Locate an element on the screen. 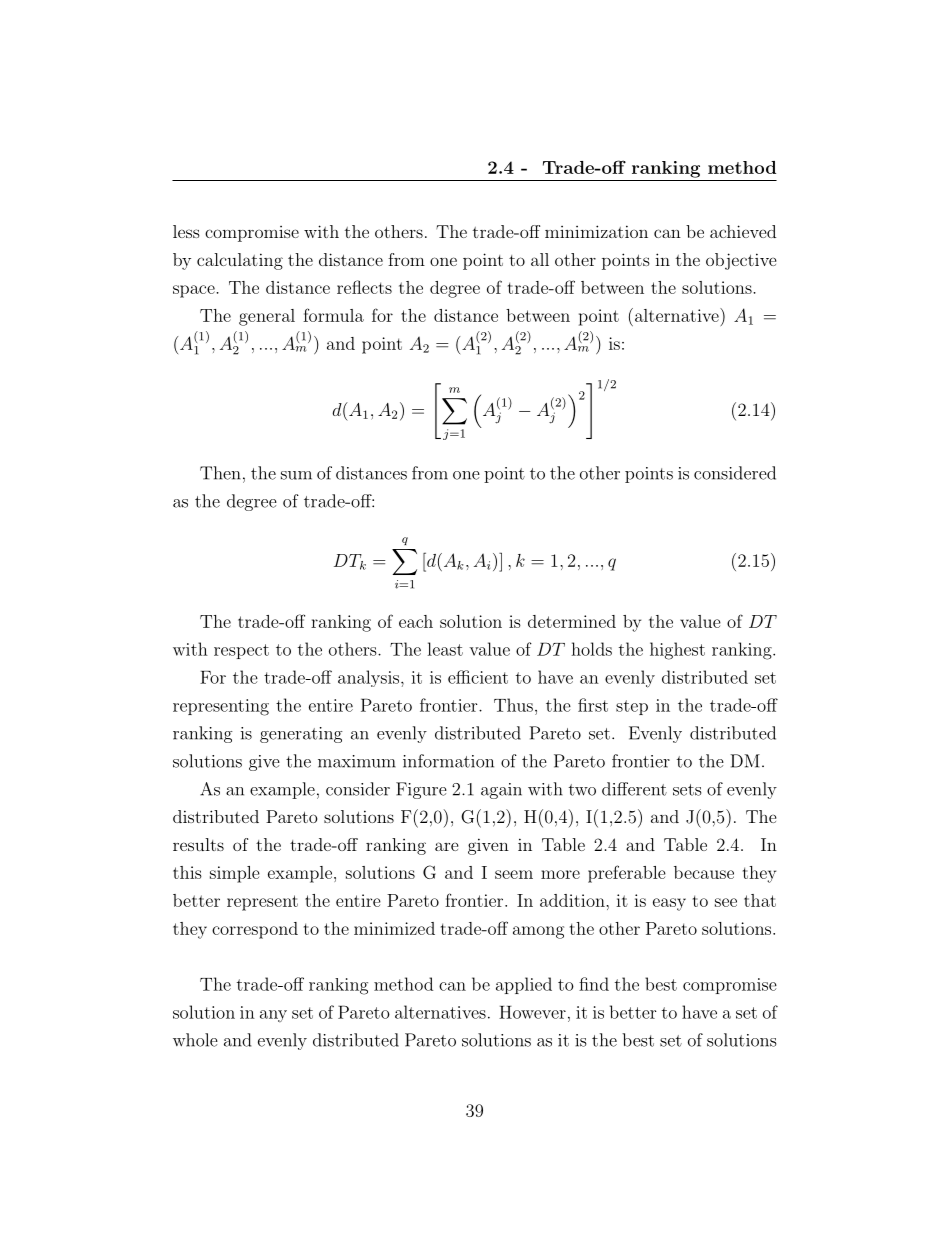  find is located at coordinates (594, 984).
